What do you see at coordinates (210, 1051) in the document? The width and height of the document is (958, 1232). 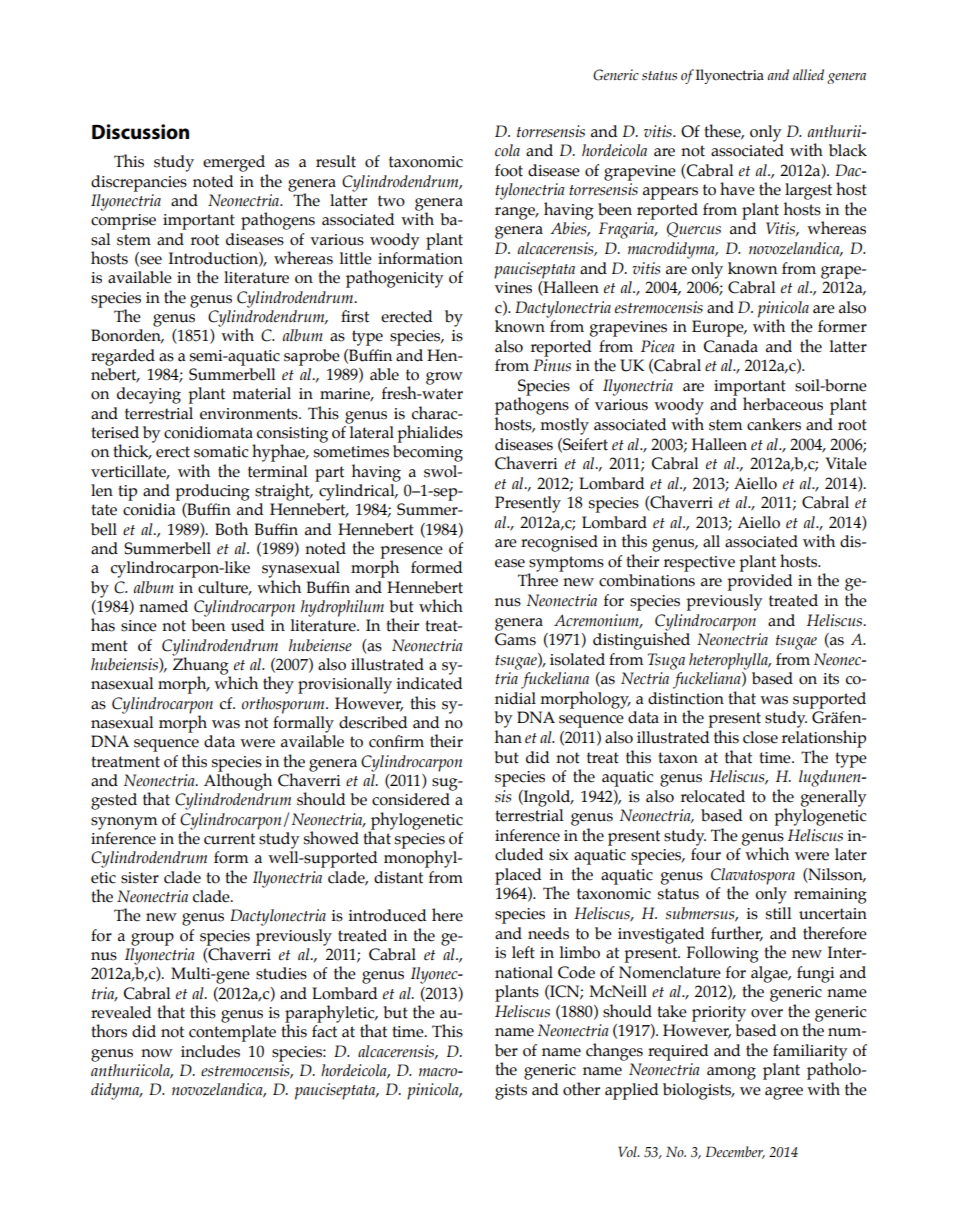 I see `includes` at bounding box center [210, 1051].
